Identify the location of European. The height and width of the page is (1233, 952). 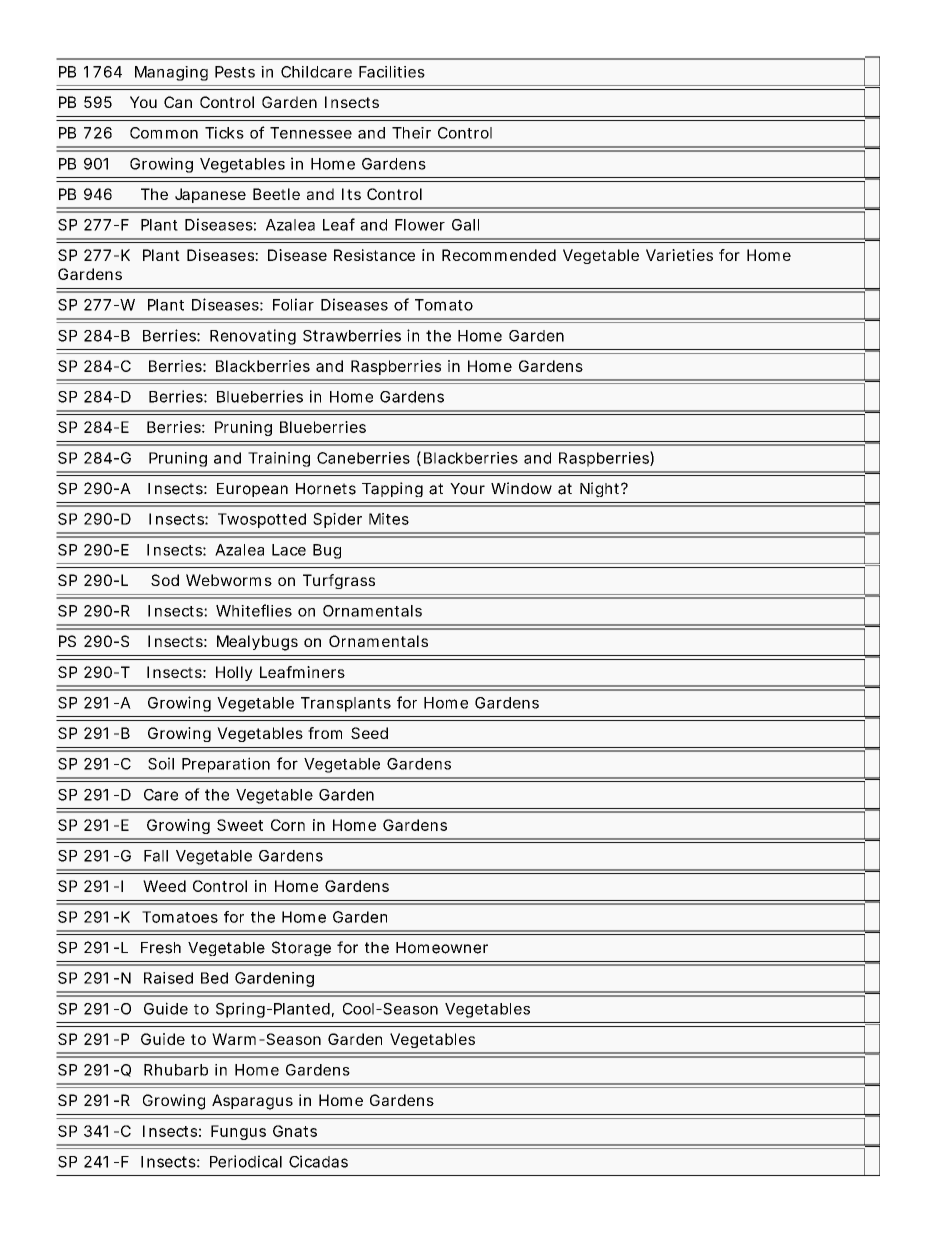
(252, 490).
